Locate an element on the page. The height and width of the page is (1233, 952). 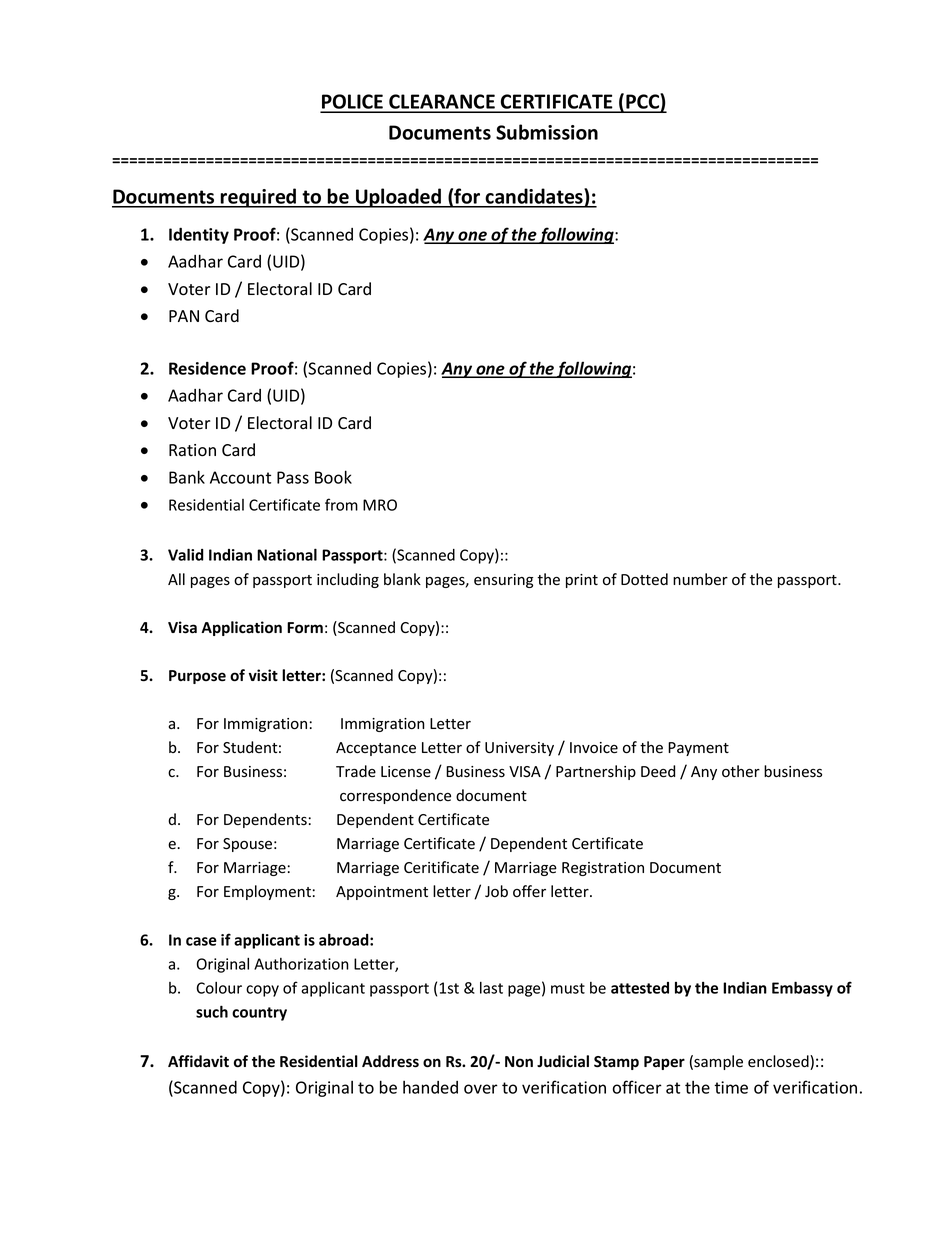
required is located at coordinates (259, 198).
